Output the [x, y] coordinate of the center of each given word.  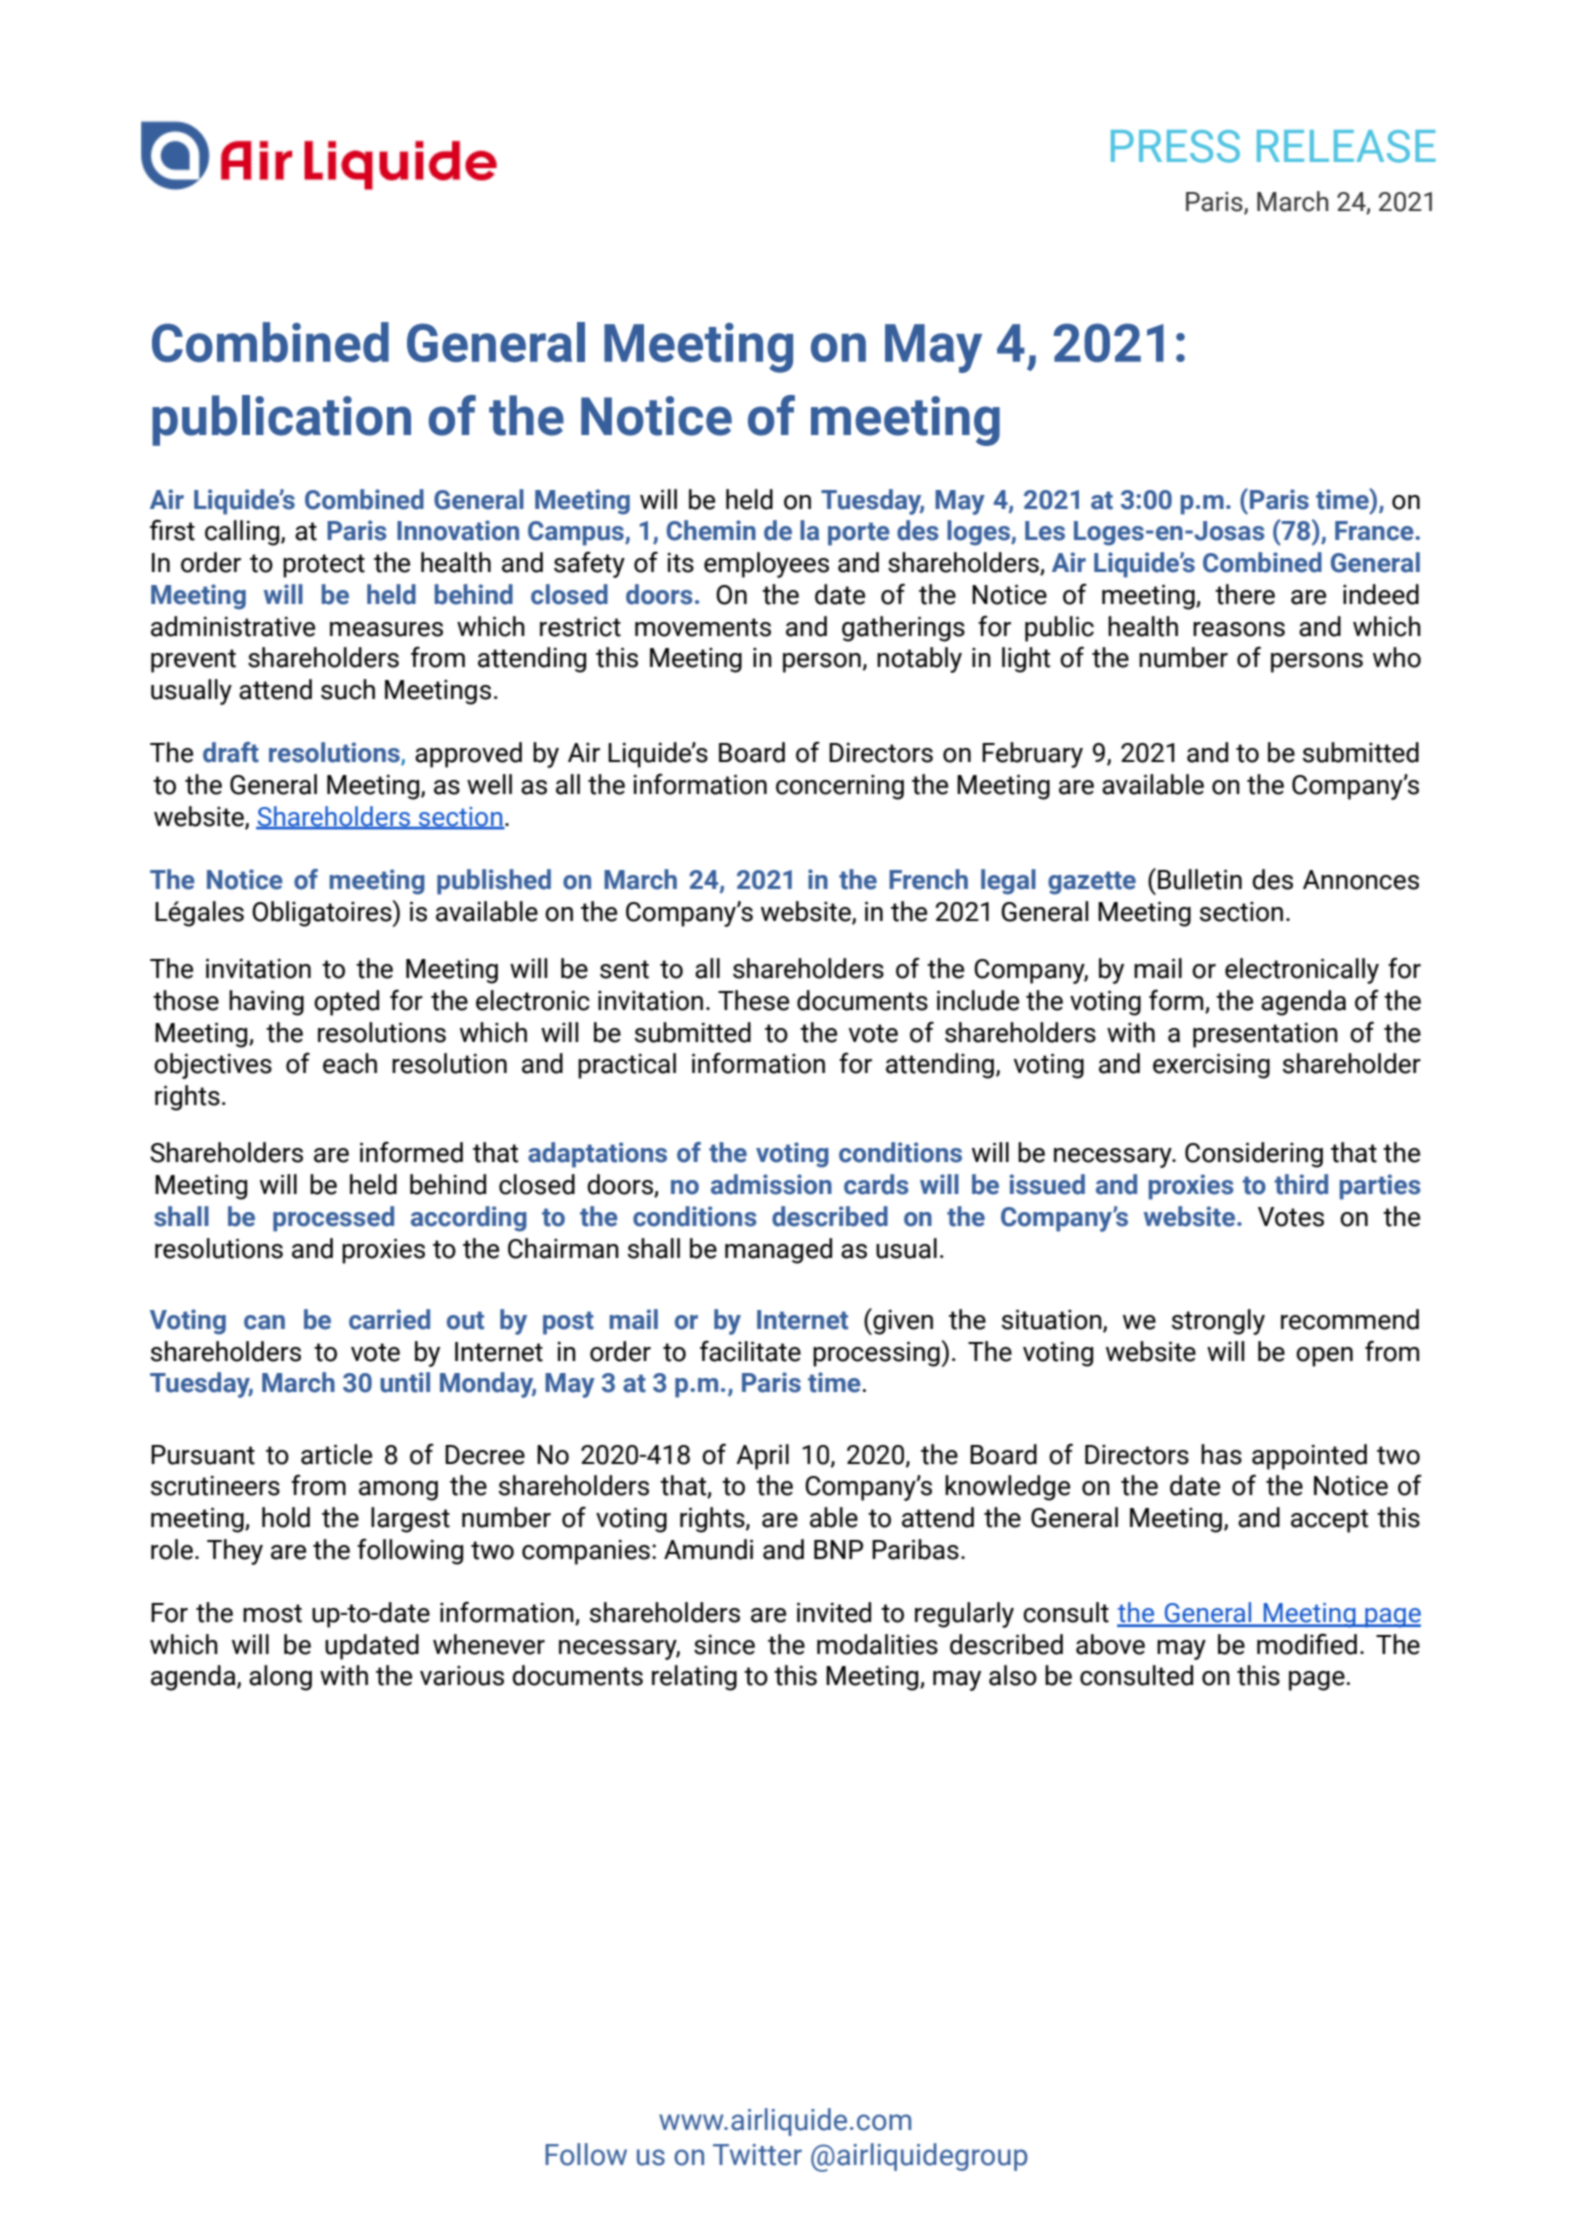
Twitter [757, 2155]
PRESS [1175, 146]
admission [771, 1184]
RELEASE [1346, 146]
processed [333, 1219]
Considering [1254, 1155]
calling [242, 533]
